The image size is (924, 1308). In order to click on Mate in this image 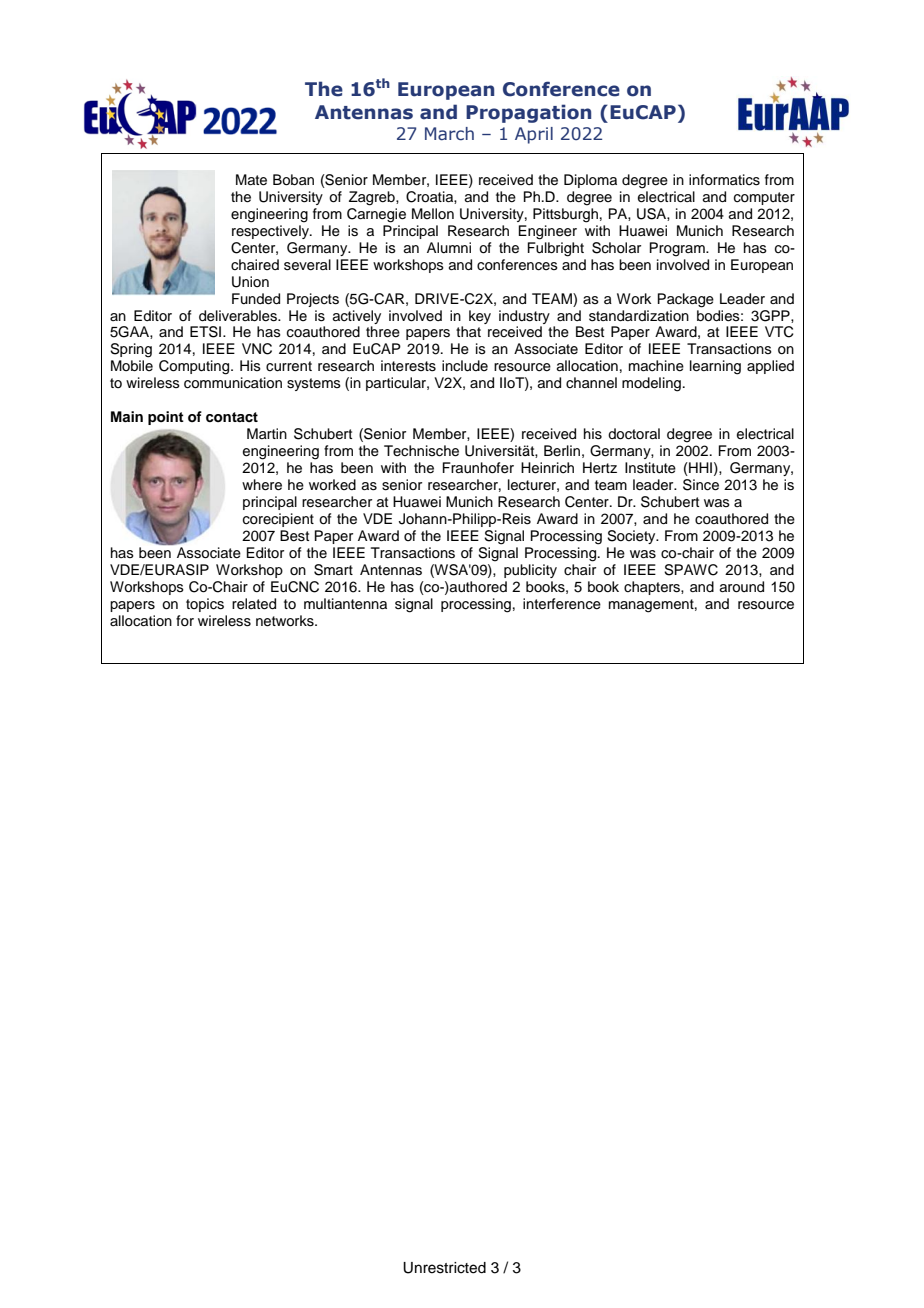, I will do `click(251, 180)`.
